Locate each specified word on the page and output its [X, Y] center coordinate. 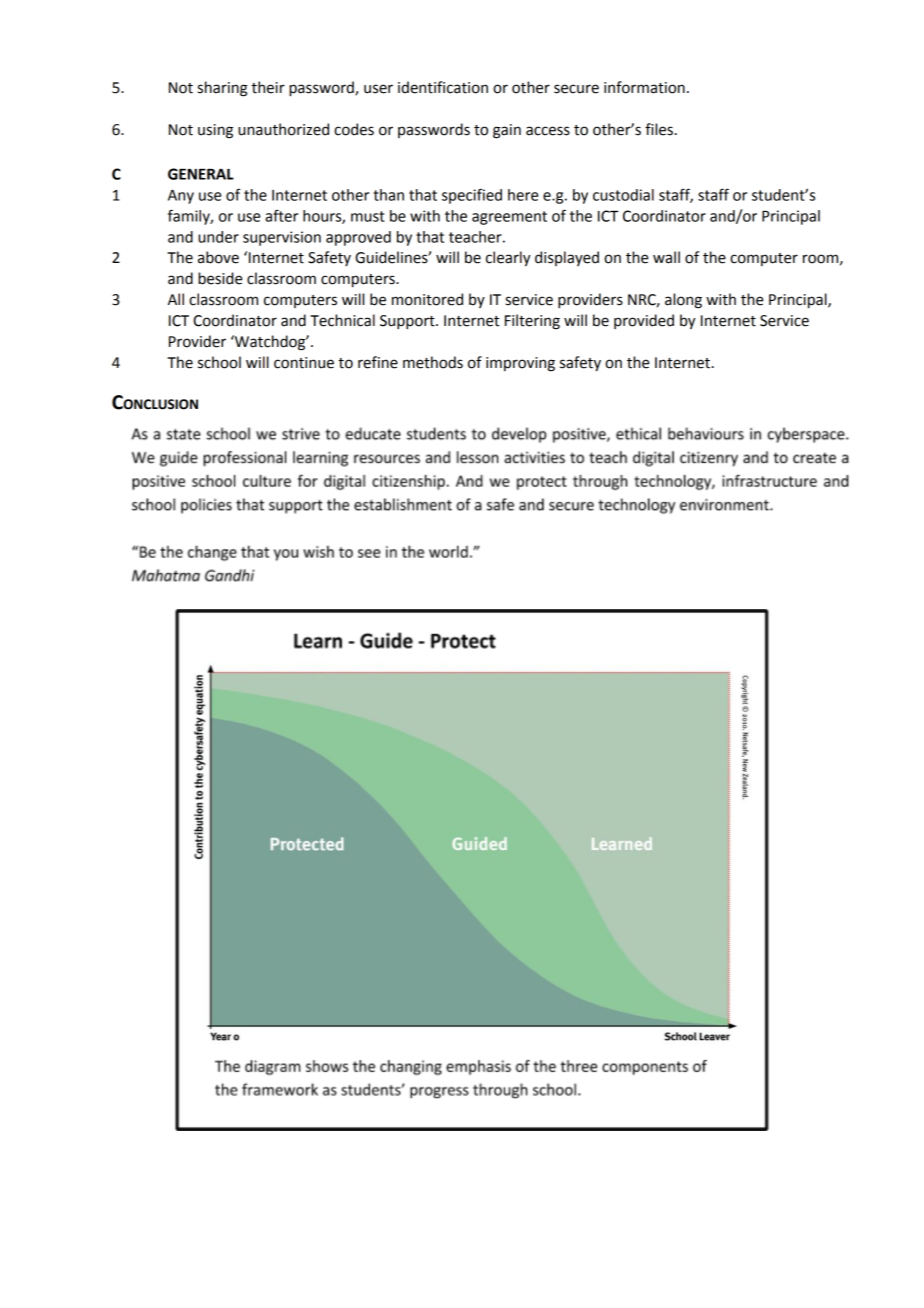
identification [443, 87]
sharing [222, 89]
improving [520, 364]
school [219, 362]
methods [433, 362]
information [644, 87]
